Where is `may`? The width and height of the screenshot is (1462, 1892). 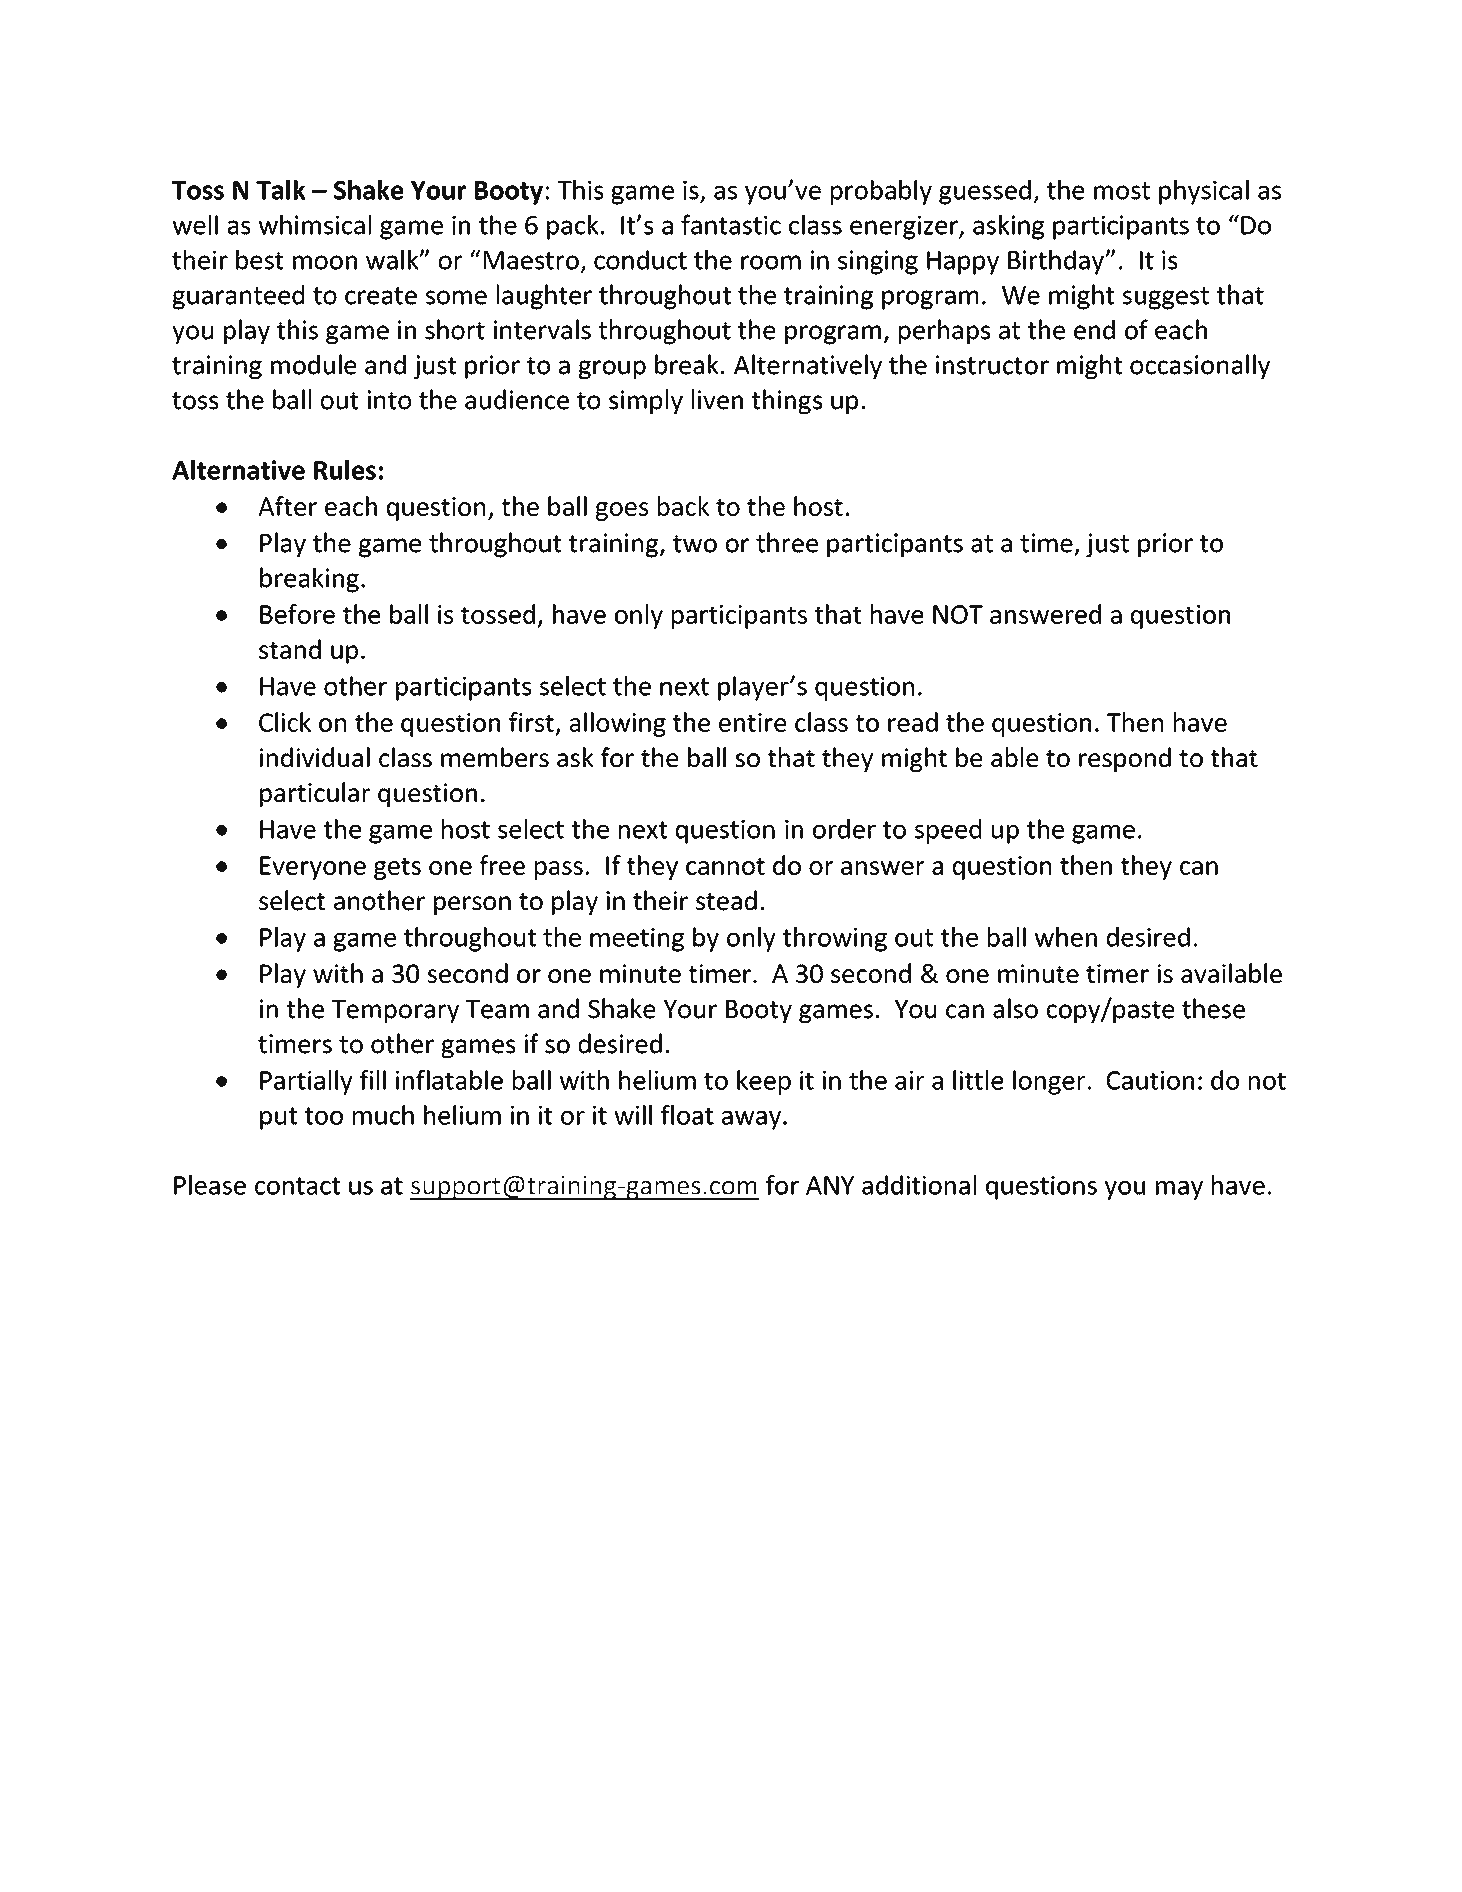 may is located at coordinates (1179, 1190).
